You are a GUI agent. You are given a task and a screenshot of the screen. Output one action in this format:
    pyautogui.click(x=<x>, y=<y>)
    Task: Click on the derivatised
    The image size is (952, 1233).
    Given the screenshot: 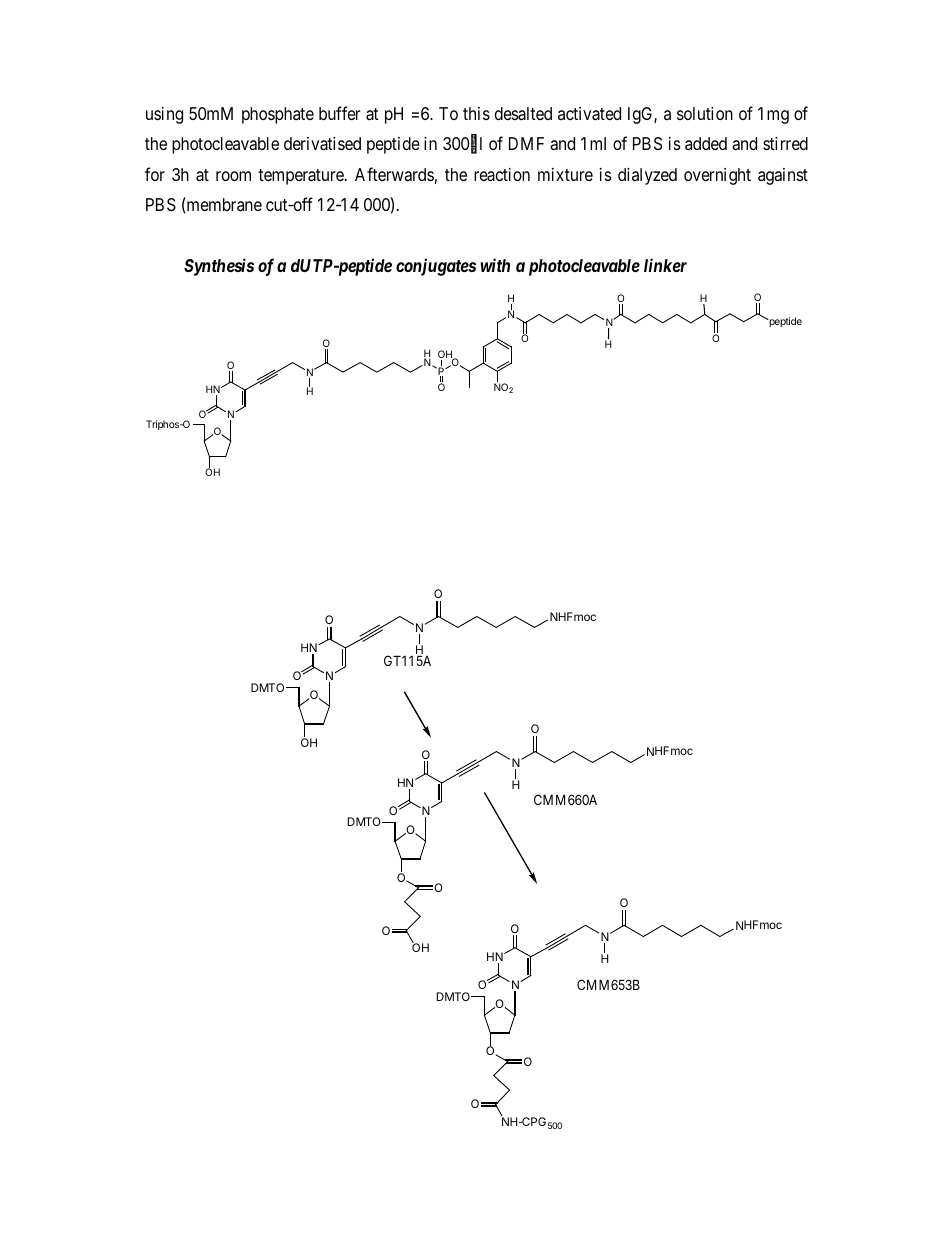 What is the action you would take?
    pyautogui.click(x=322, y=144)
